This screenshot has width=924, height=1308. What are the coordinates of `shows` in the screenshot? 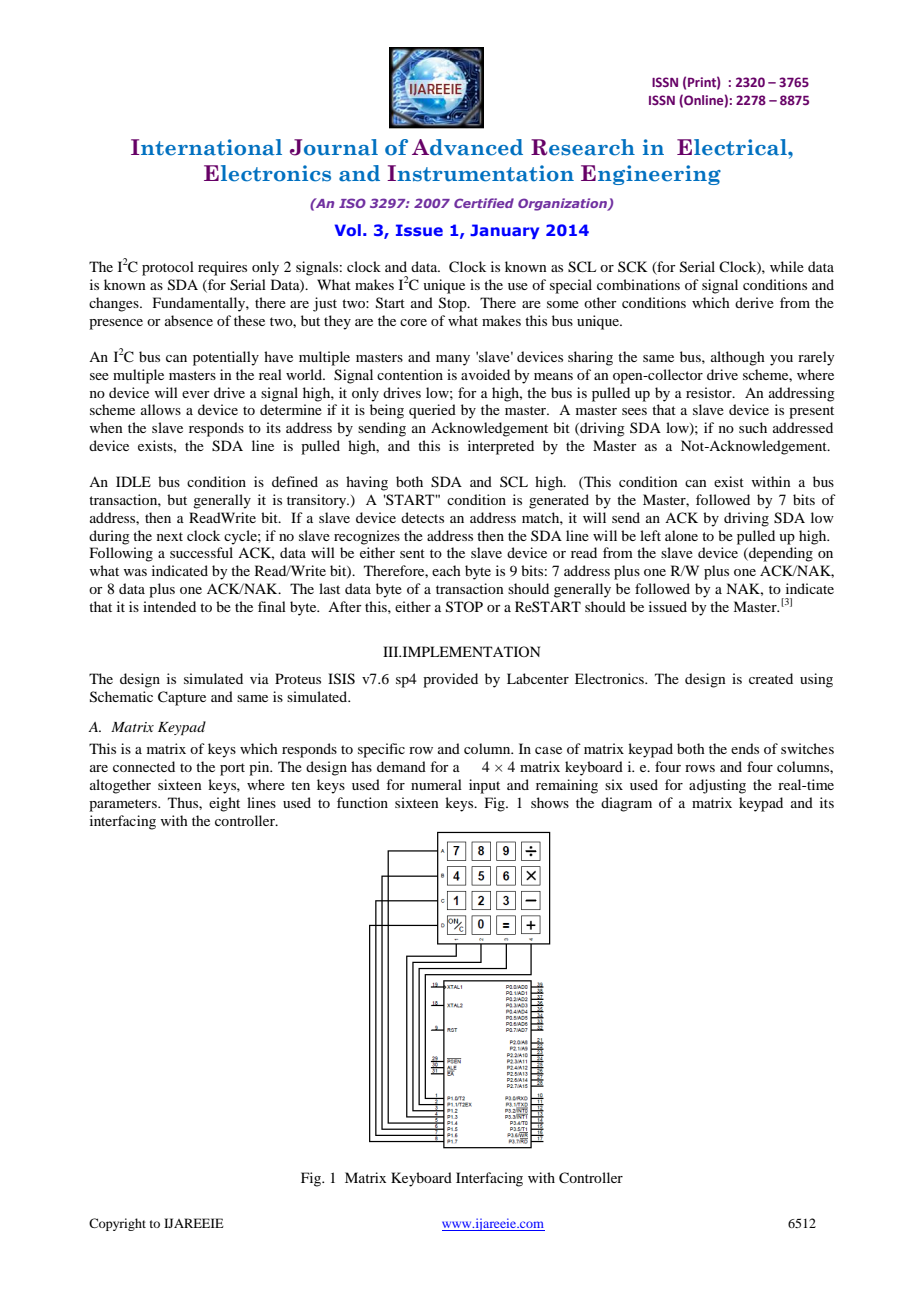 It's located at (550, 802).
